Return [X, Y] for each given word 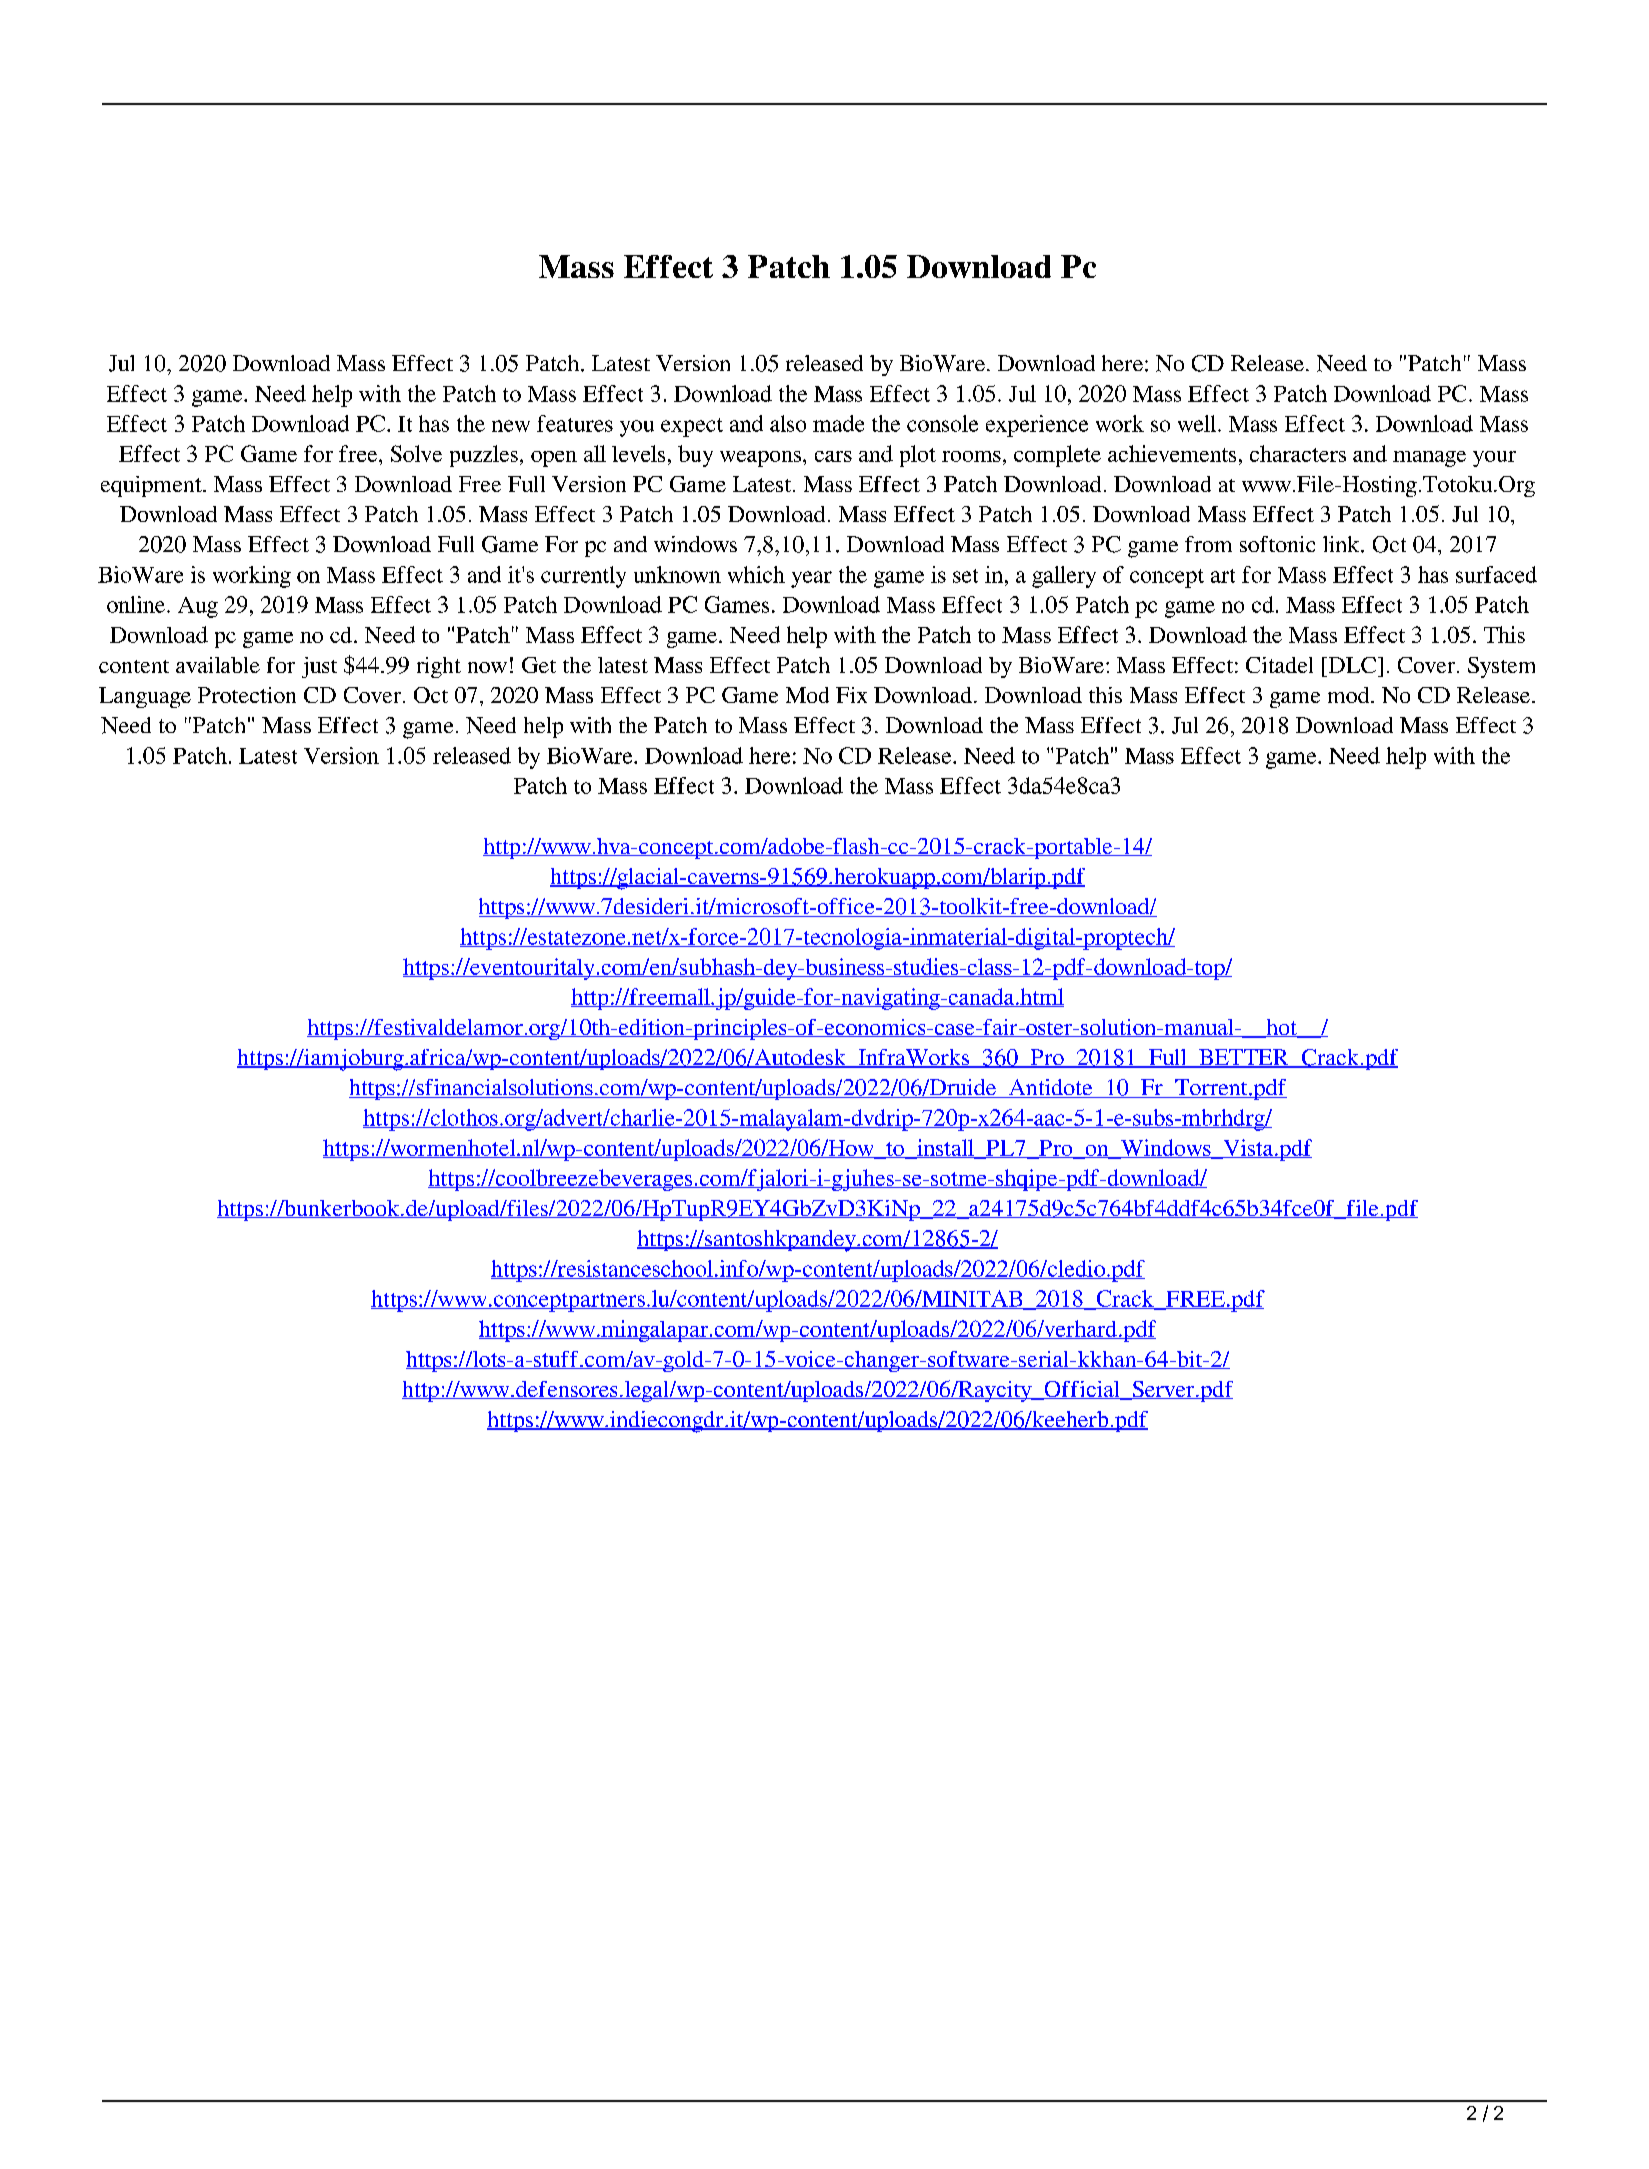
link [1342, 544]
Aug [198, 607]
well [1198, 423]
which [756, 574]
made [838, 423]
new [511, 426]
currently [583, 577]
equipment [152, 486]
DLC [1351, 665]
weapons [760, 459]
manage [1429, 459]
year [811, 579]
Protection [247, 695]
